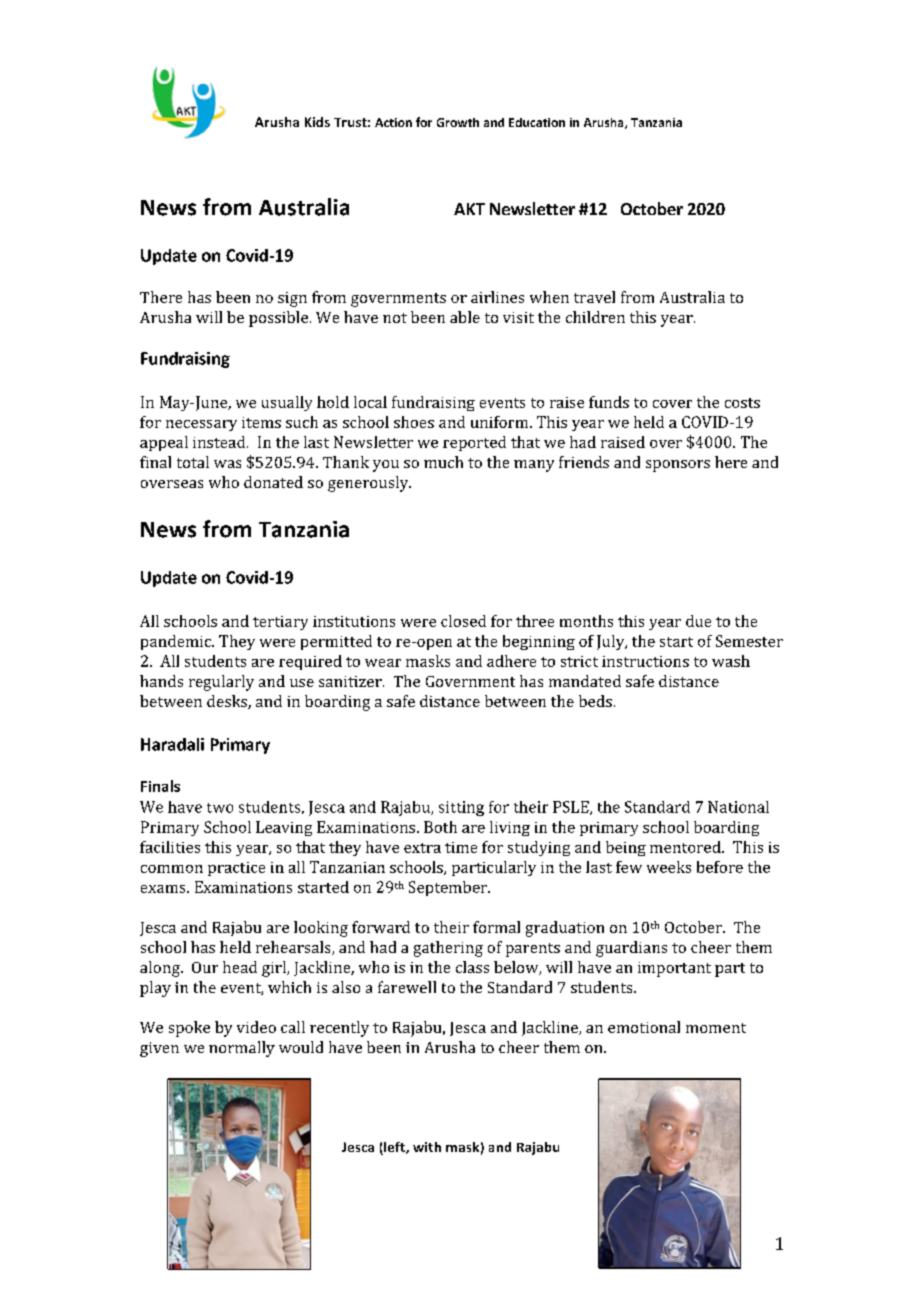 This document has width=924, height=1309. What do you see at coordinates (742, 403) in the document?
I see `costs` at bounding box center [742, 403].
